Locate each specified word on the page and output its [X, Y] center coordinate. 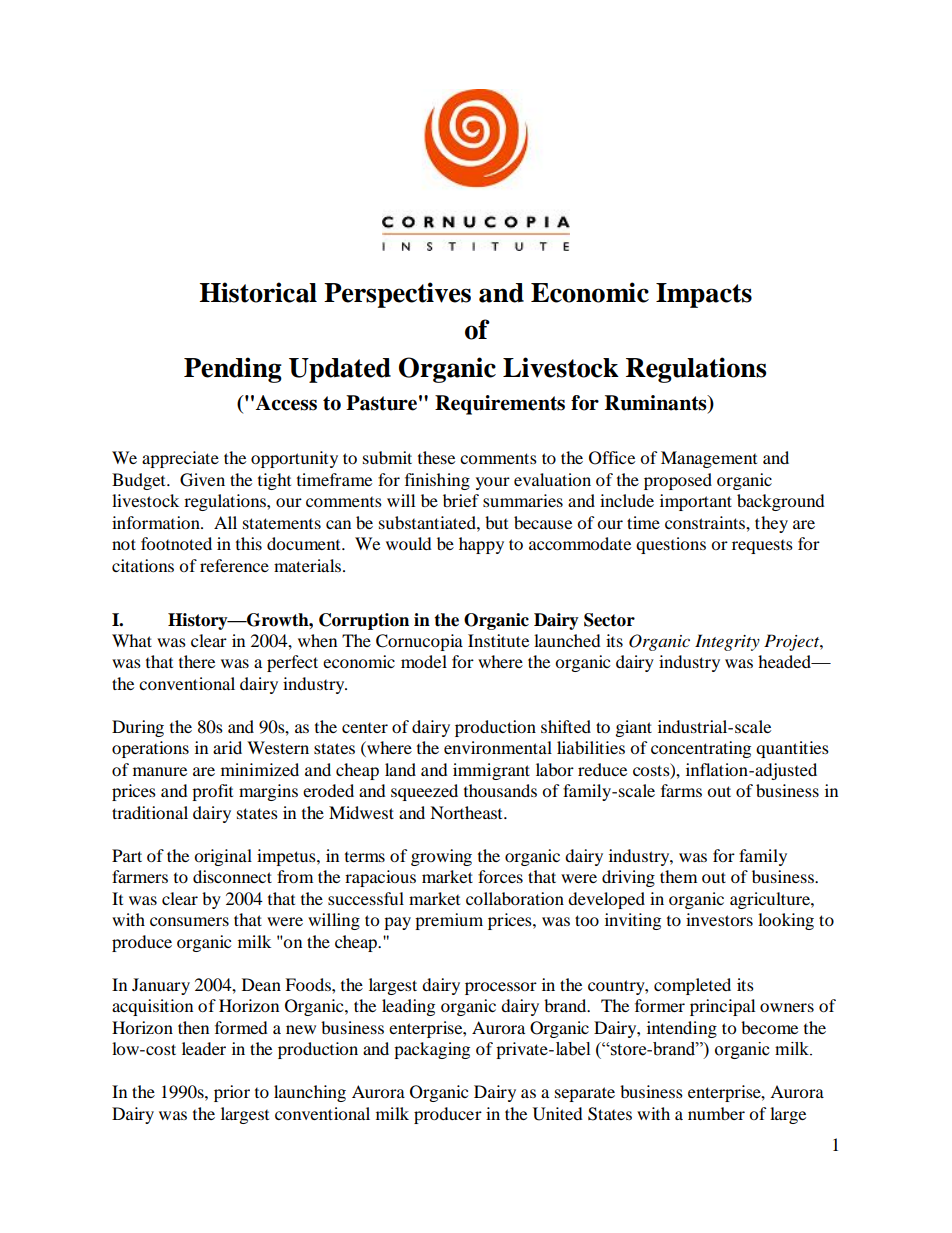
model [424, 661]
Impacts [704, 295]
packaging [432, 1050]
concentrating [701, 749]
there [197, 661]
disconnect [232, 876]
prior [232, 1093]
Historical [258, 292]
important [696, 502]
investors [719, 919]
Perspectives [397, 295]
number [716, 1113]
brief [461, 500]
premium [449, 921]
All [225, 522]
